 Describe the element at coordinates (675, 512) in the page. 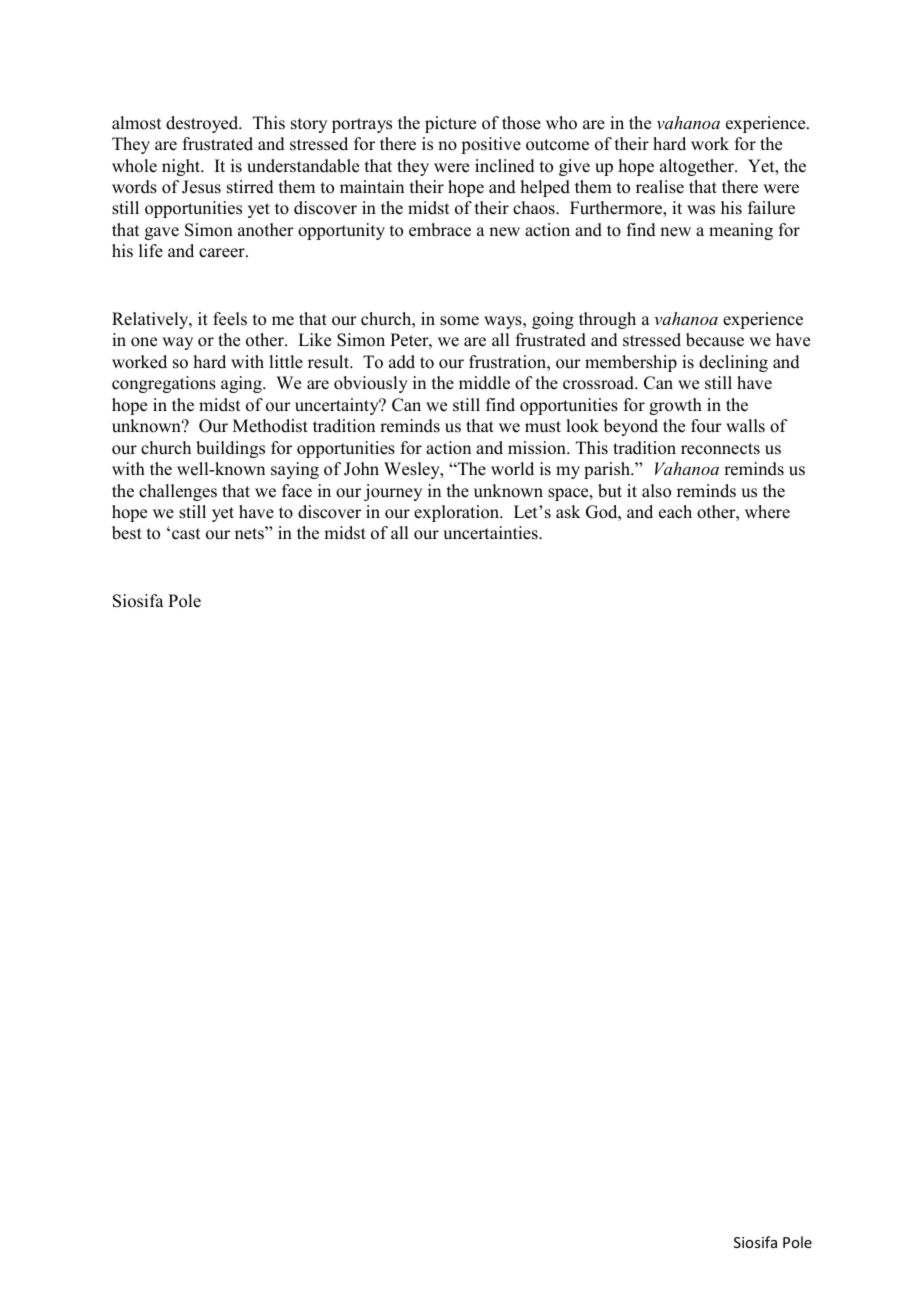

I see `each` at that location.
